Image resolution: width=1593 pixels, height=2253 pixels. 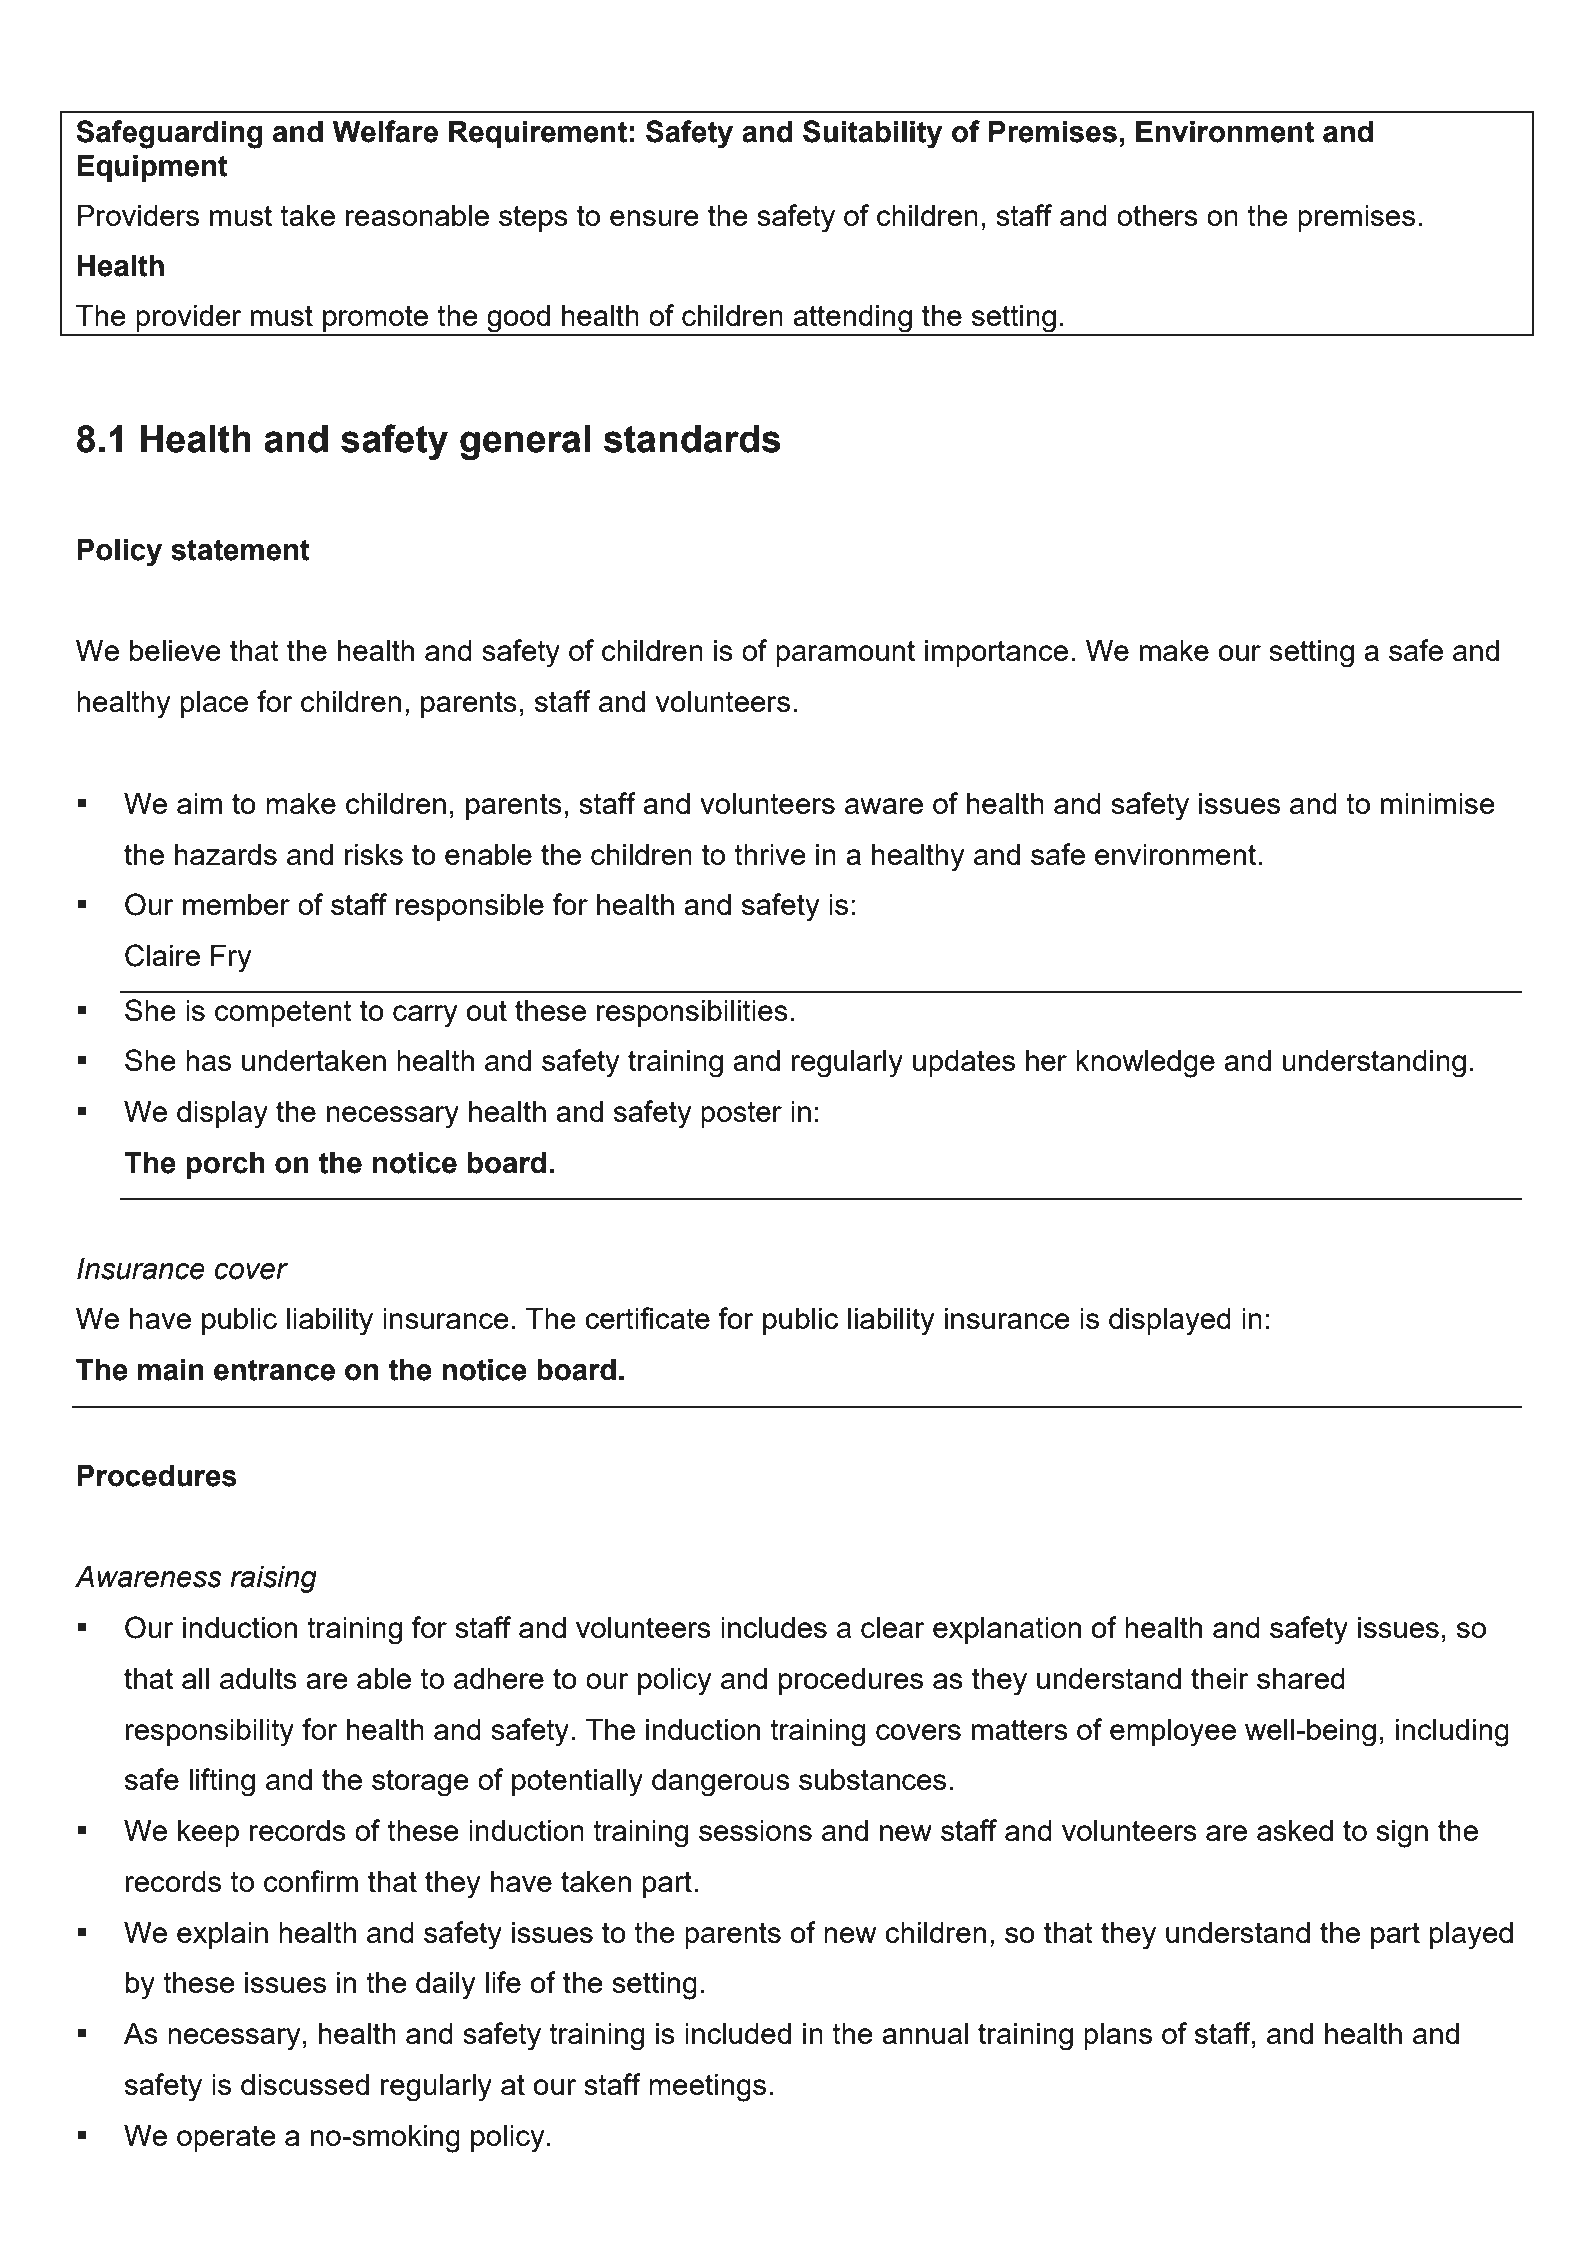 What do you see at coordinates (305, 2084) in the document?
I see `discussed` at bounding box center [305, 2084].
